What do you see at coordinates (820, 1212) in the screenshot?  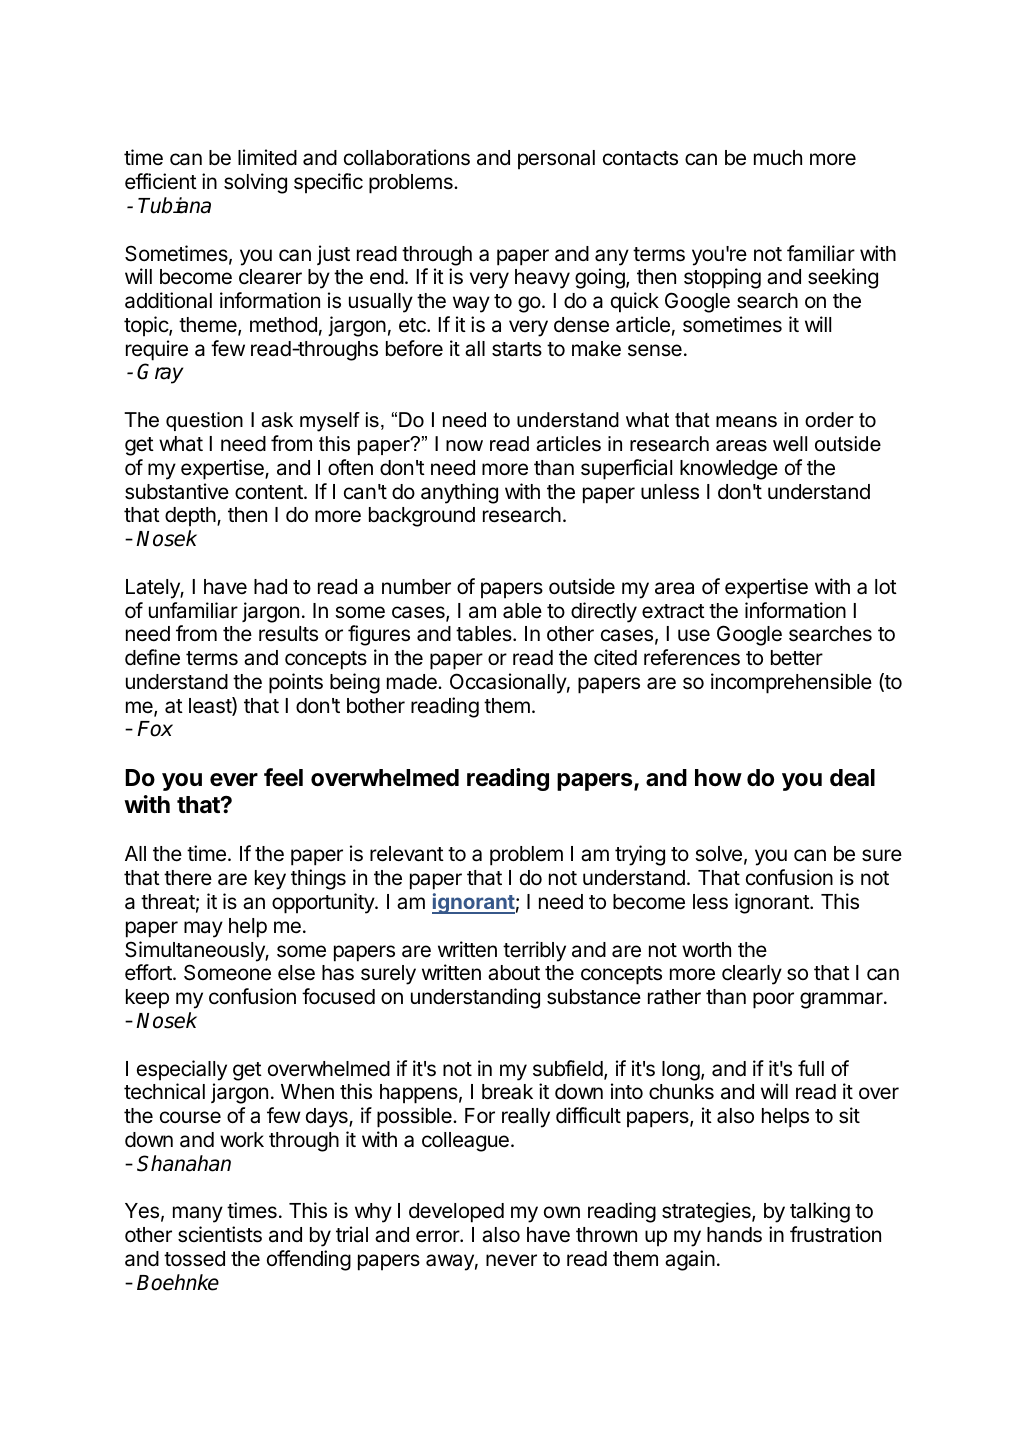 I see `talking` at bounding box center [820, 1212].
